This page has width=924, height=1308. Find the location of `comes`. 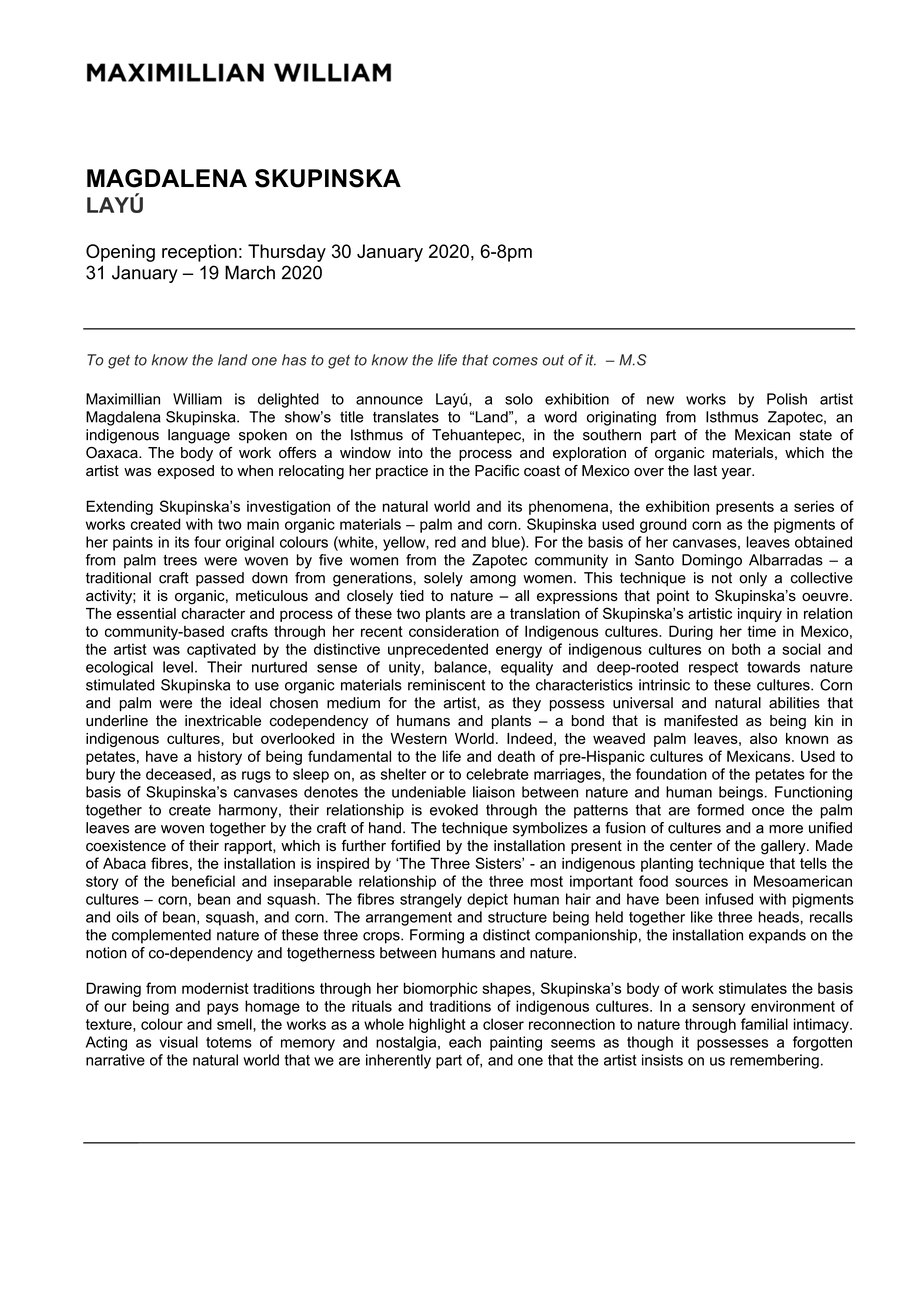

comes is located at coordinates (515, 361).
